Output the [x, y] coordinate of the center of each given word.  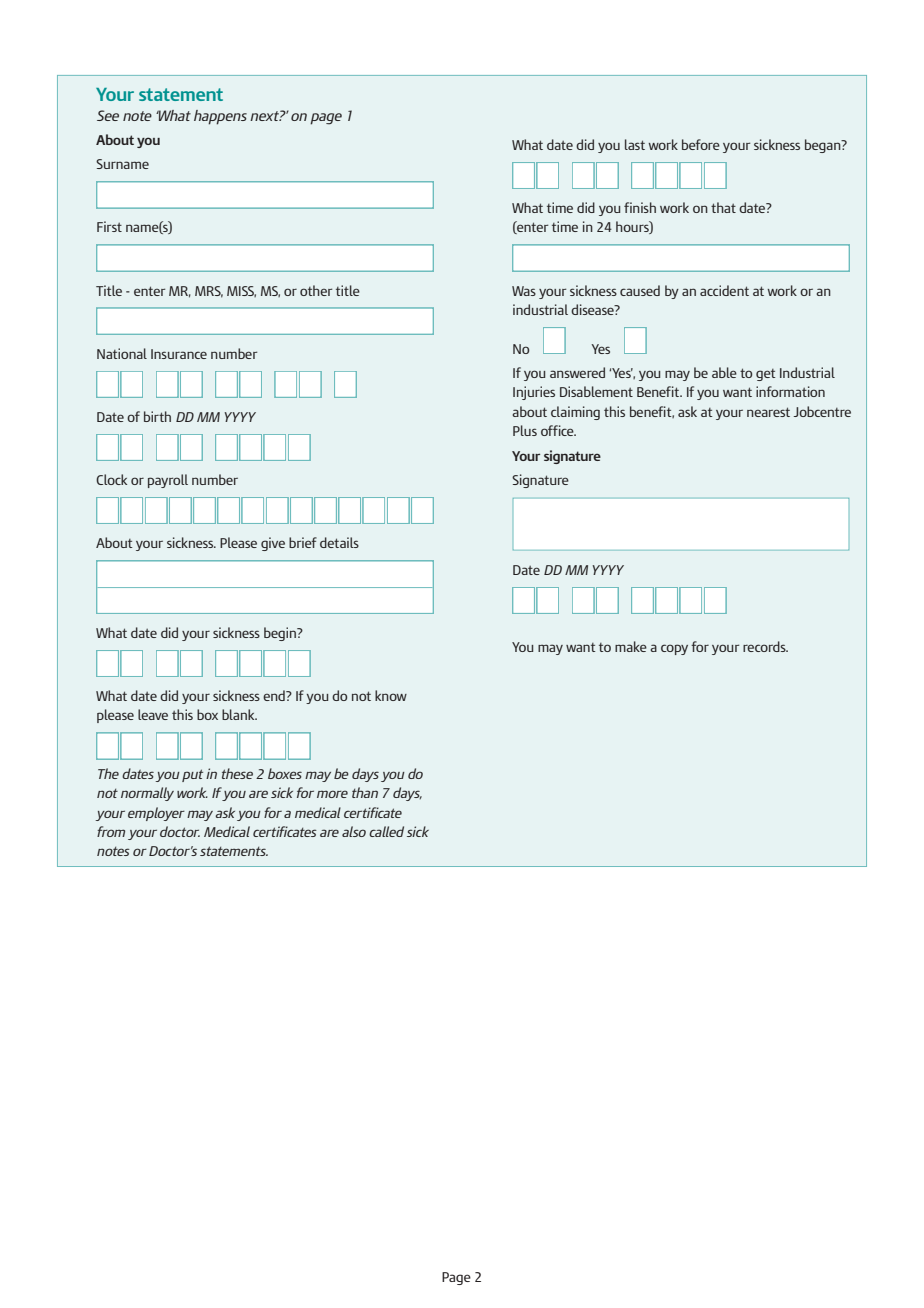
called [386, 831]
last [635, 144]
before [701, 144]
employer [156, 814]
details [339, 542]
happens [220, 117]
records [765, 646]
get [766, 375]
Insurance [179, 354]
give [273, 544]
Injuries [534, 393]
